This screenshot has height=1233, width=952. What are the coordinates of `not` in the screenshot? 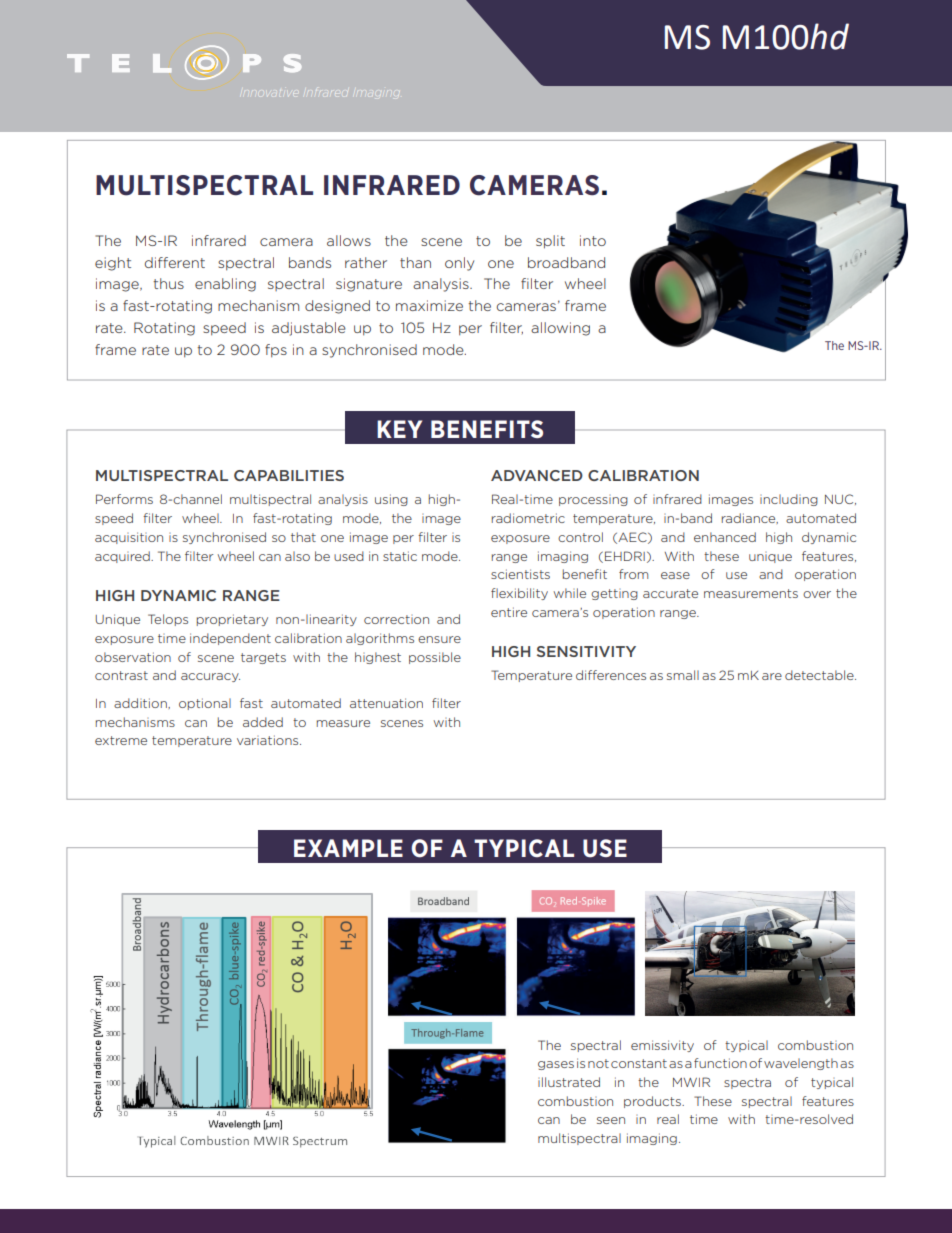 It's located at (598, 1063).
